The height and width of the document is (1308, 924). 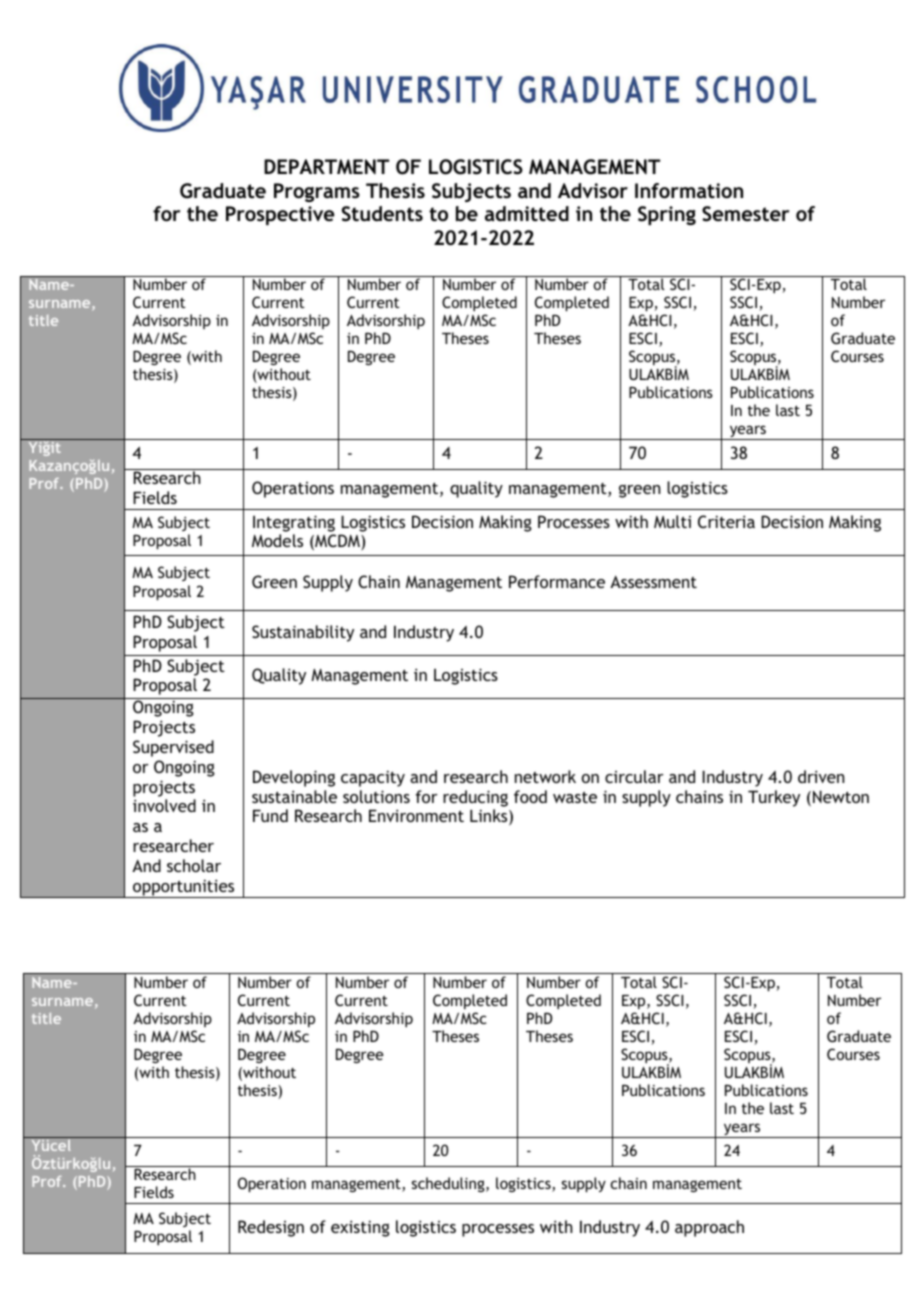 I want to click on Performance, so click(x=557, y=581).
